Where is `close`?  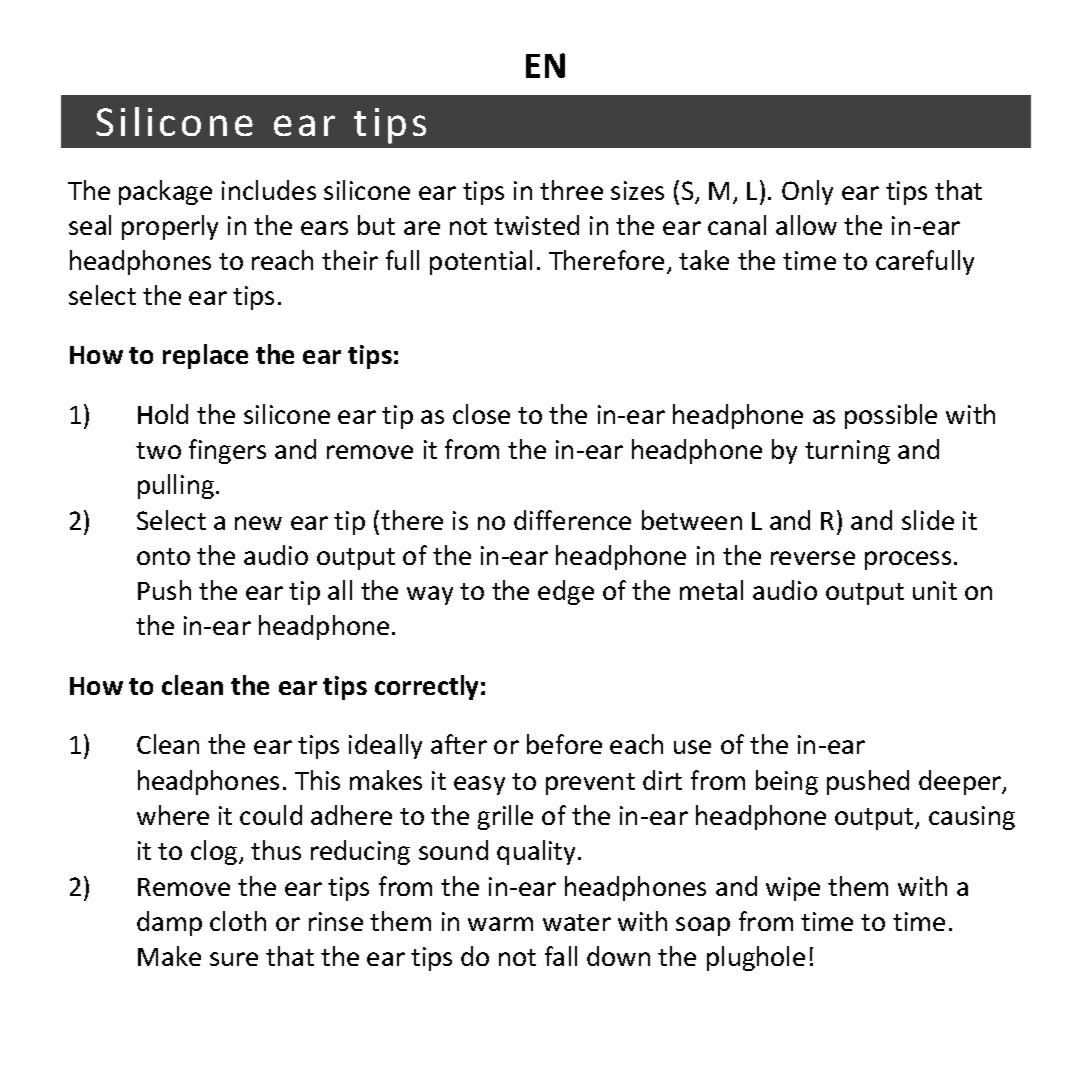 close is located at coordinates (481, 414).
